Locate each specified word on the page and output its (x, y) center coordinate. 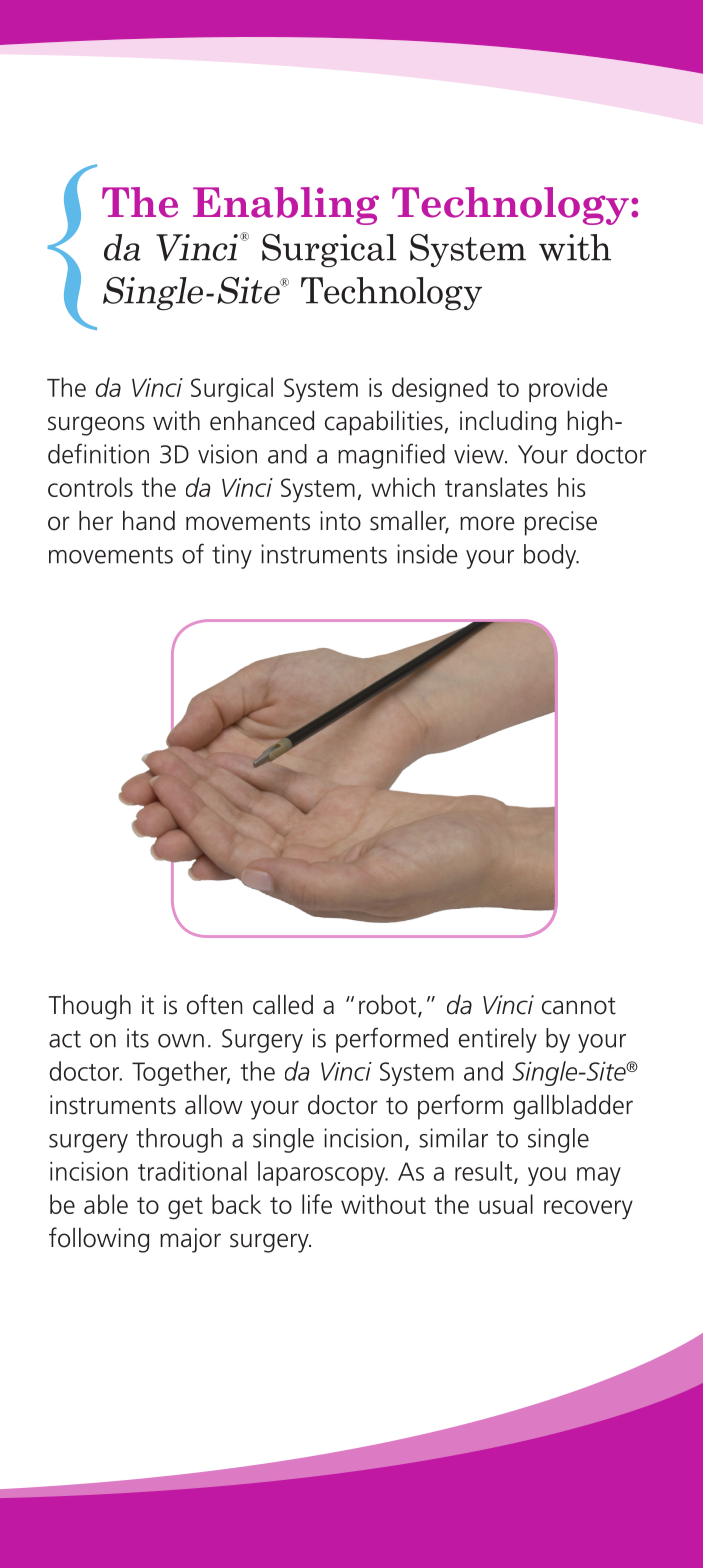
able (106, 1204)
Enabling (286, 206)
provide (568, 389)
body (551, 556)
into (340, 521)
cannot (579, 1006)
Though (89, 1007)
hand (149, 521)
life (317, 1204)
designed (440, 390)
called (283, 1005)
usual (506, 1204)
